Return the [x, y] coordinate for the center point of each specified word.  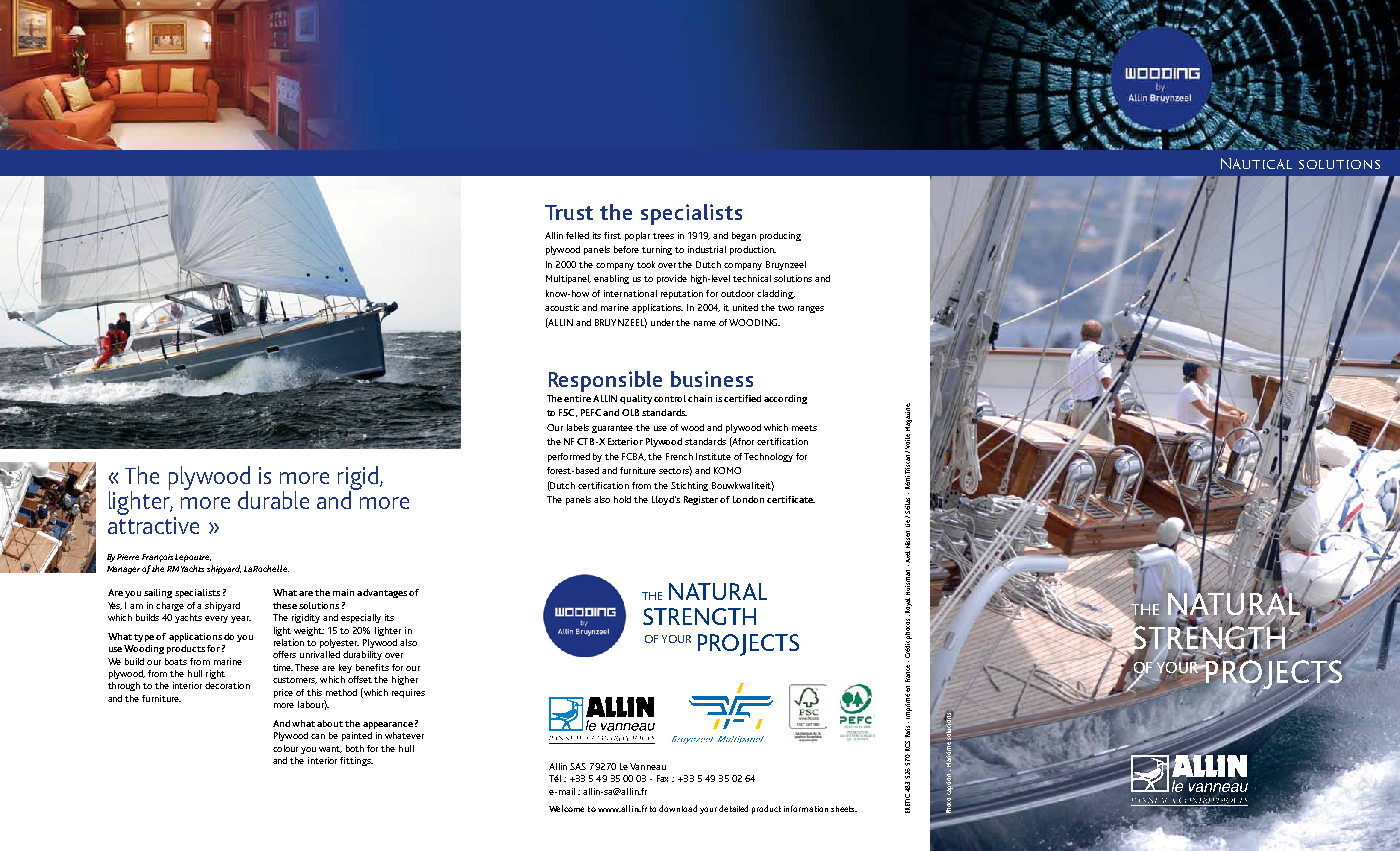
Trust [569, 212]
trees [663, 236]
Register [702, 500]
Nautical [1256, 163]
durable [273, 500]
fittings [356, 761]
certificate [791, 499]
